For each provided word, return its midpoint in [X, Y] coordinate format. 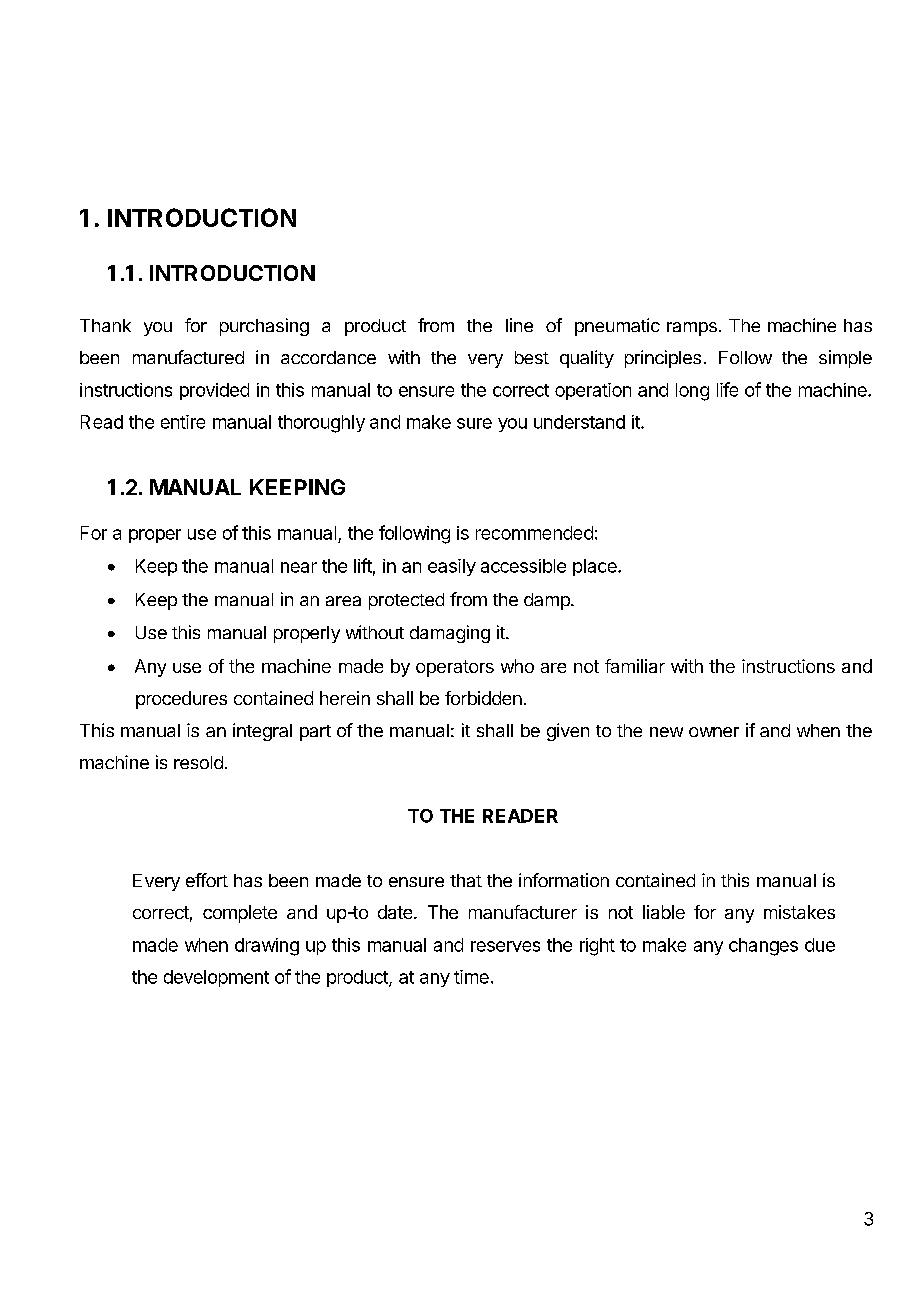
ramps [692, 329]
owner [714, 732]
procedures [181, 700]
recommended [534, 533]
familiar [635, 666]
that [466, 880]
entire [183, 422]
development [216, 978]
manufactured [188, 357]
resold [198, 762]
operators [455, 668]
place [596, 567]
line [519, 325]
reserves [505, 946]
